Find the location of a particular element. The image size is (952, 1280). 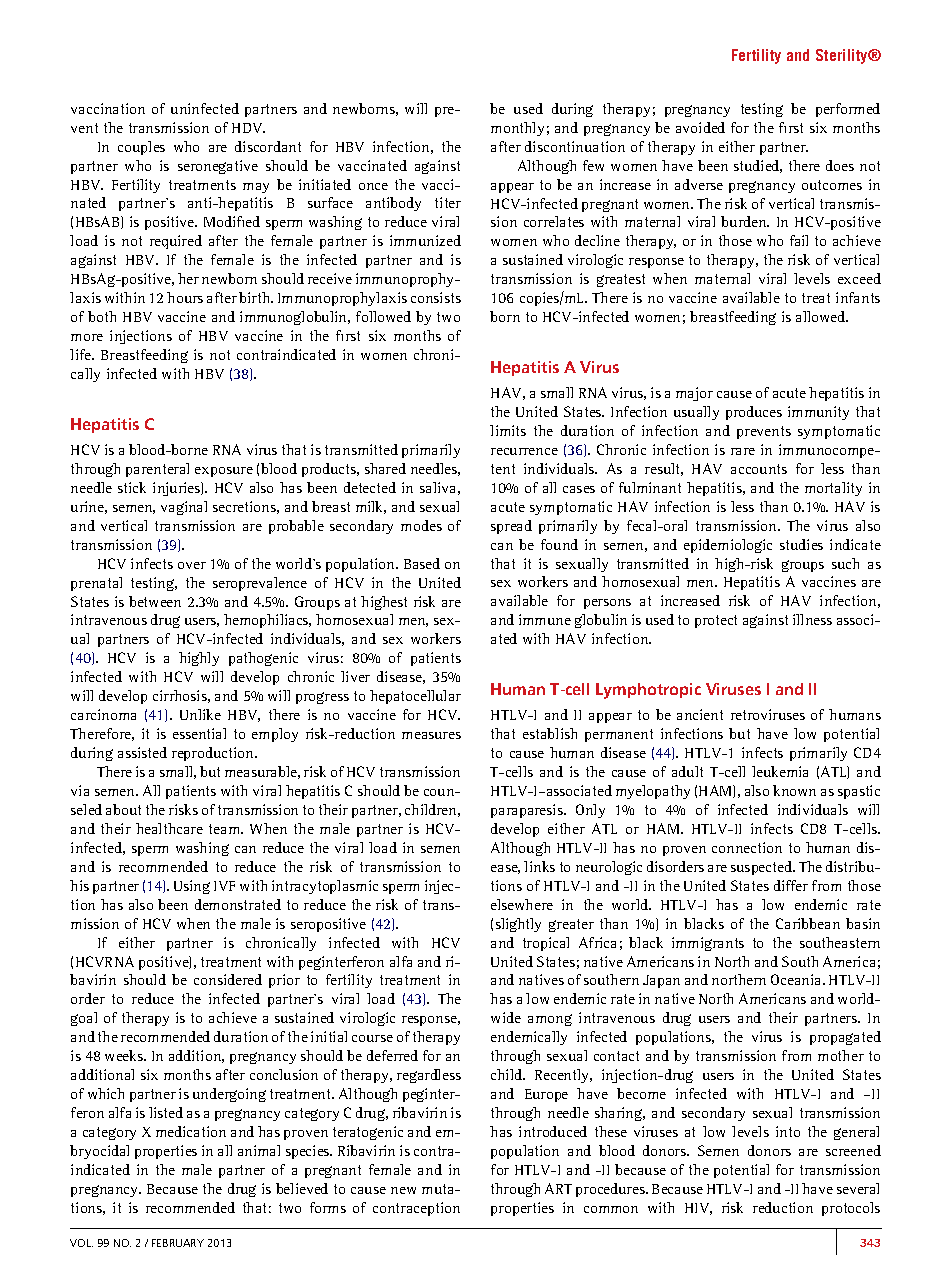

couples is located at coordinates (141, 148).
